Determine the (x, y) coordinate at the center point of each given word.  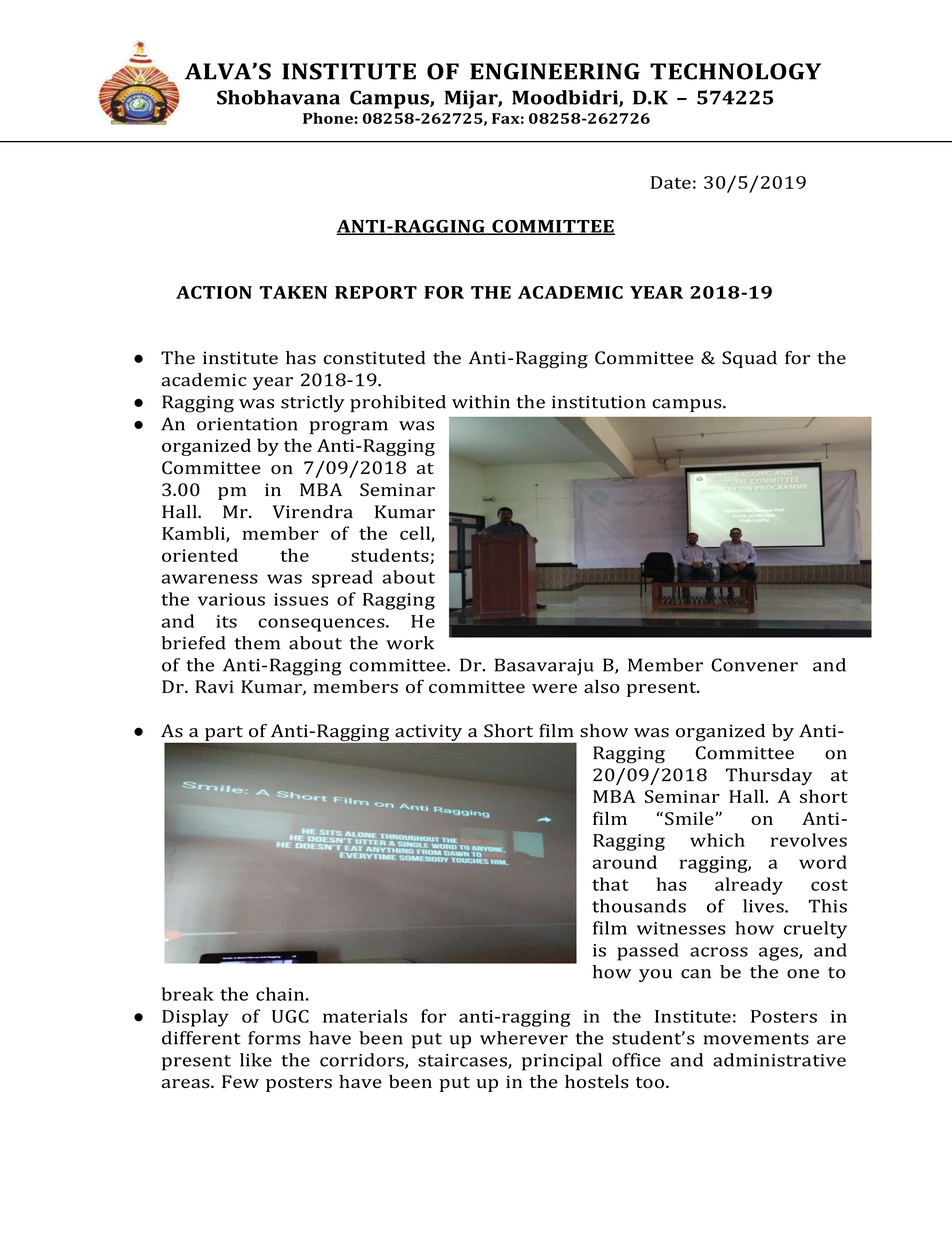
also (602, 686)
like (256, 1060)
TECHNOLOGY (735, 71)
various (231, 599)
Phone (328, 118)
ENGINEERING (555, 71)
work (410, 643)
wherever (524, 1038)
